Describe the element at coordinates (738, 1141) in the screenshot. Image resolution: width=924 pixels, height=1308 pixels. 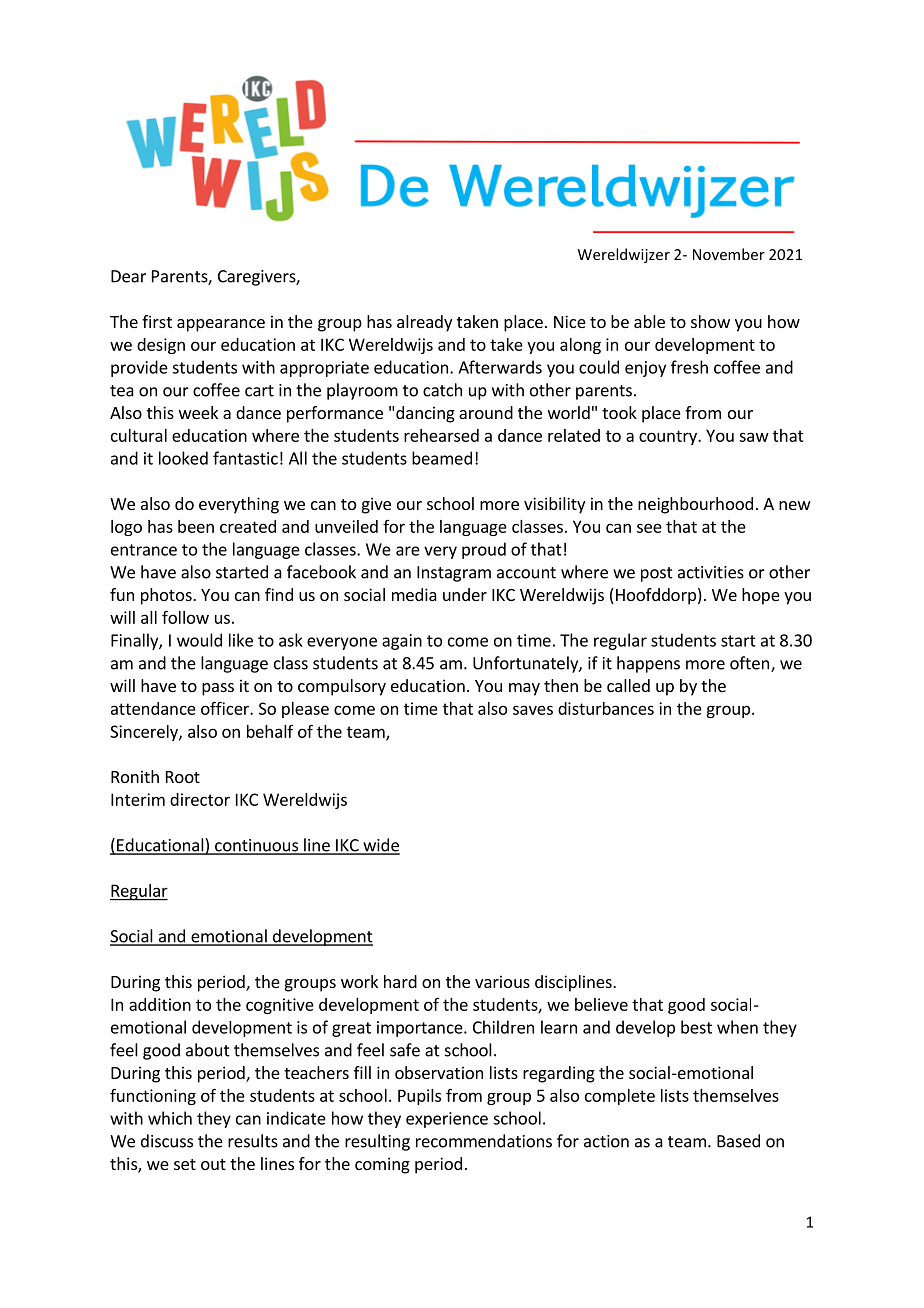
I see `Based` at that location.
